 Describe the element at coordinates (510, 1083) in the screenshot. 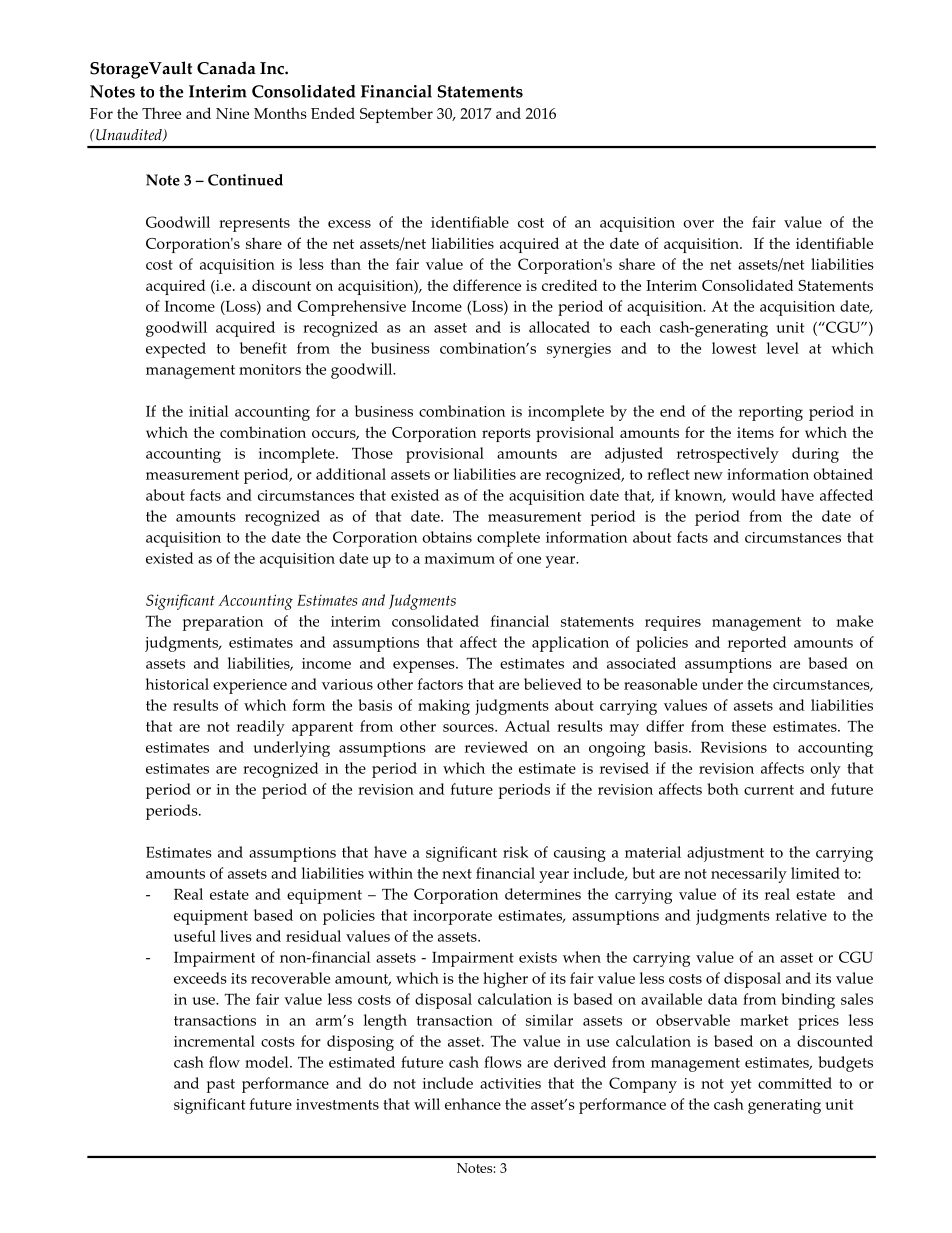

I see `activities` at that location.
